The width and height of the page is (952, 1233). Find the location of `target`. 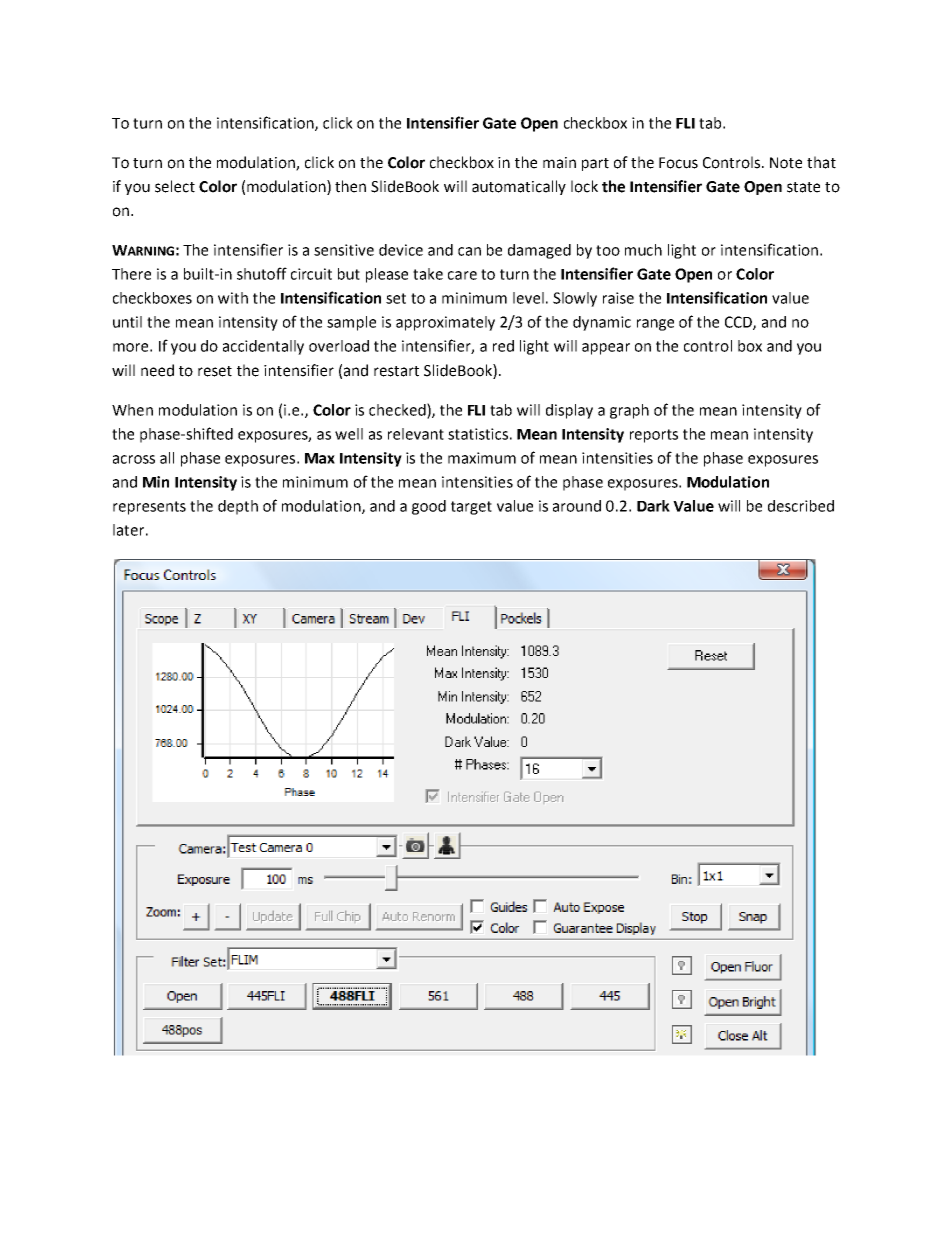

target is located at coordinates (471, 508).
